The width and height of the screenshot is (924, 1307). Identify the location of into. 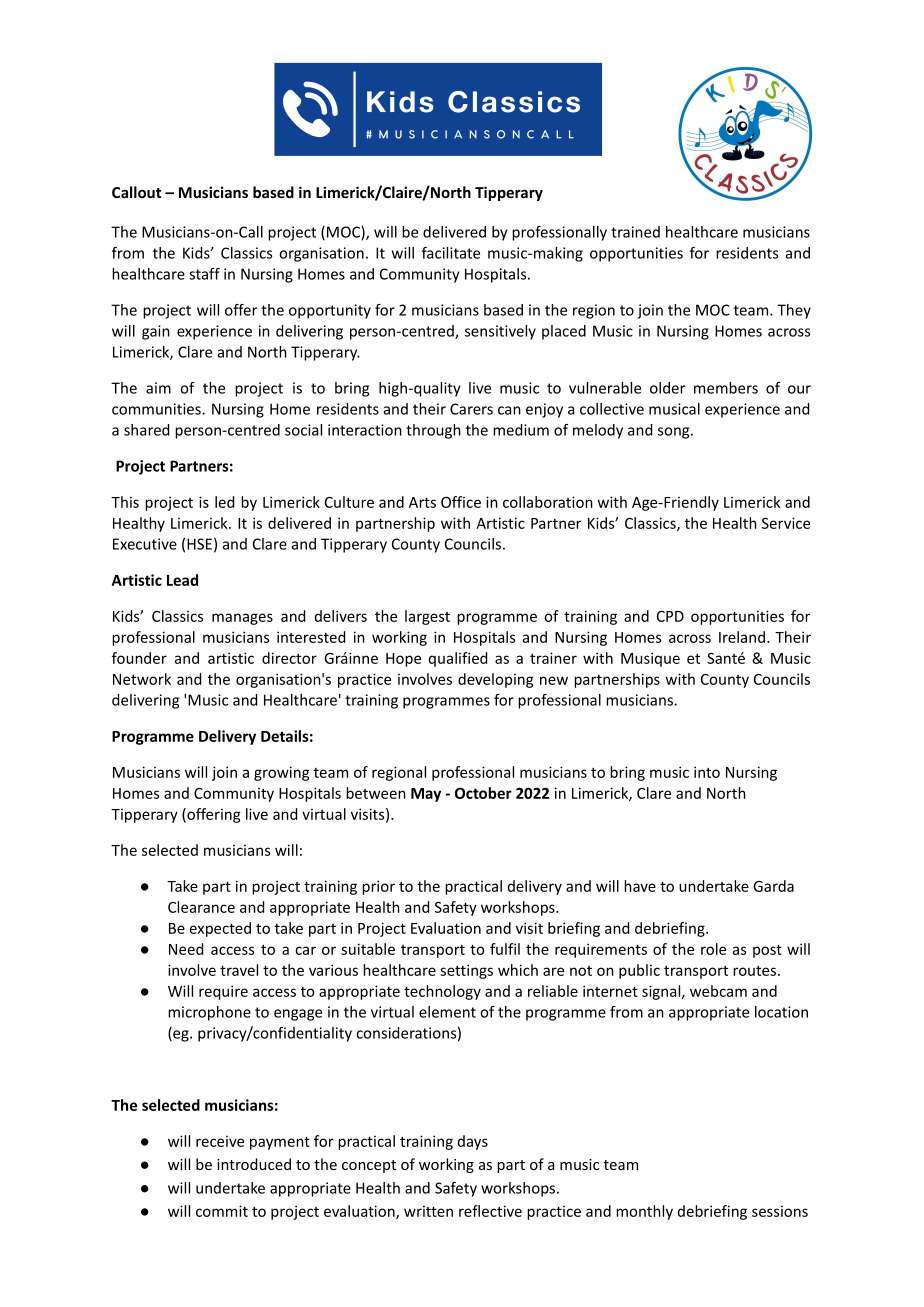
(707, 772).
